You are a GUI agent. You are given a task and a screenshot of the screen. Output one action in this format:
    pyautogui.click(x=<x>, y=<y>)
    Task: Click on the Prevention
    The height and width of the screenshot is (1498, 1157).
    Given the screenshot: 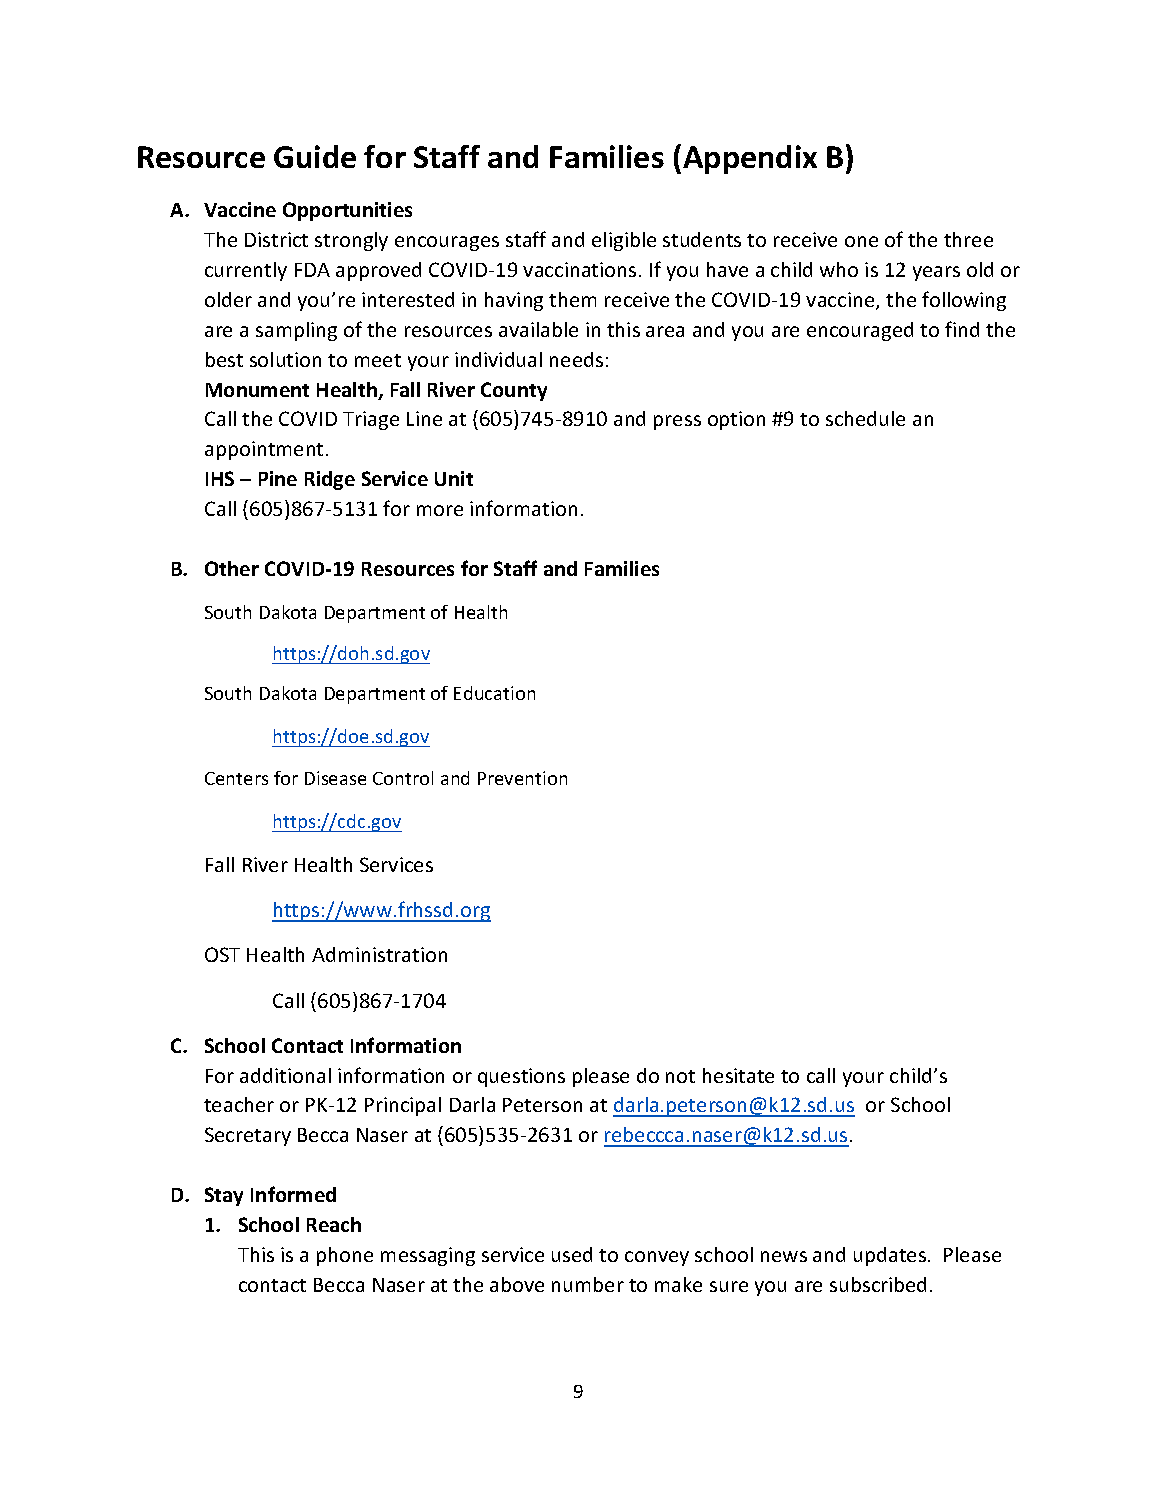 What is the action you would take?
    pyautogui.click(x=522, y=778)
